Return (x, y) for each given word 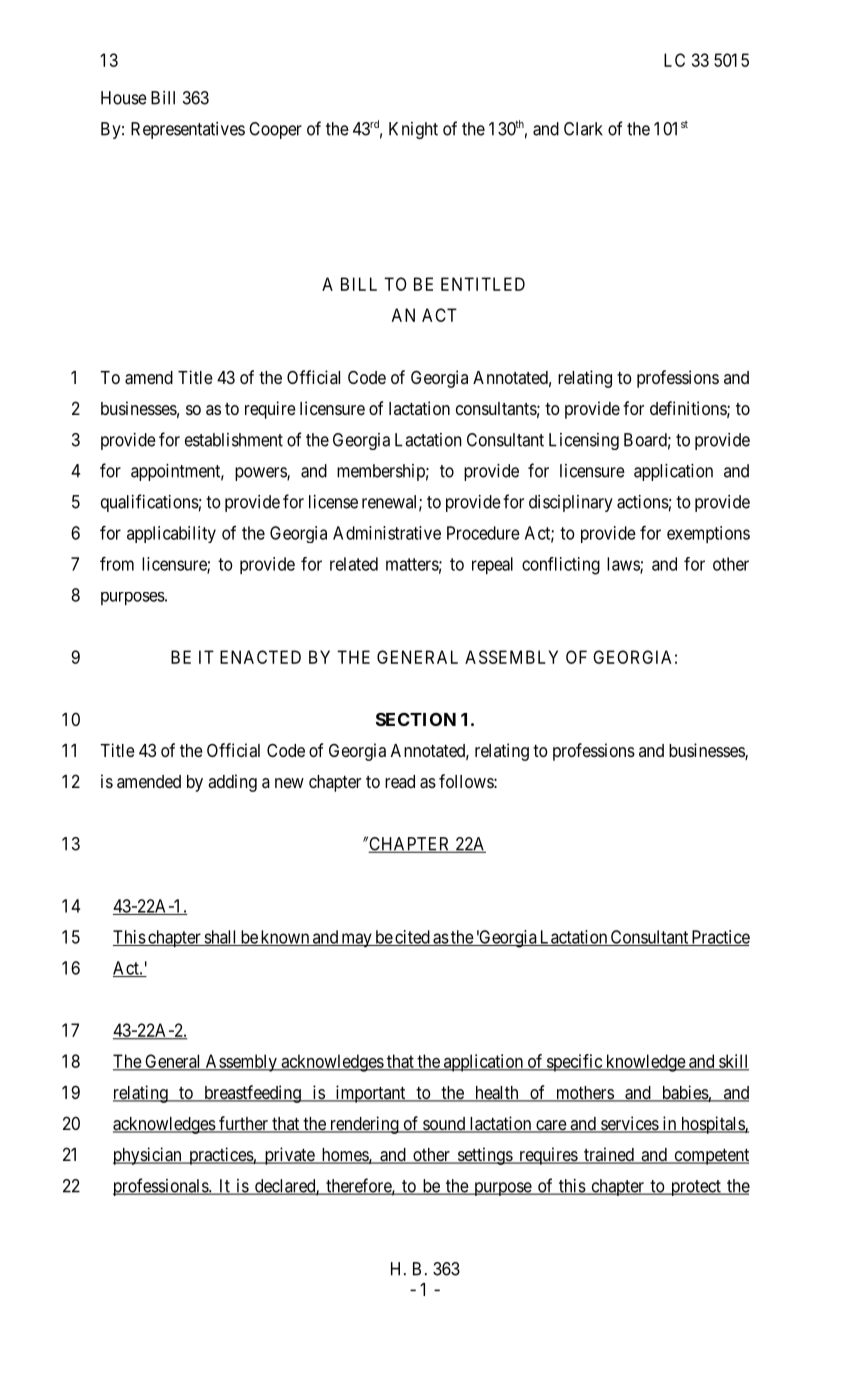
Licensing (584, 441)
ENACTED (260, 657)
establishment (234, 440)
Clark (583, 129)
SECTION (416, 719)
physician (148, 1156)
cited (412, 938)
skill (733, 1062)
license (333, 502)
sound (444, 1125)
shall (220, 938)
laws (624, 565)
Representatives (188, 130)
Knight (413, 130)
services (629, 1124)
